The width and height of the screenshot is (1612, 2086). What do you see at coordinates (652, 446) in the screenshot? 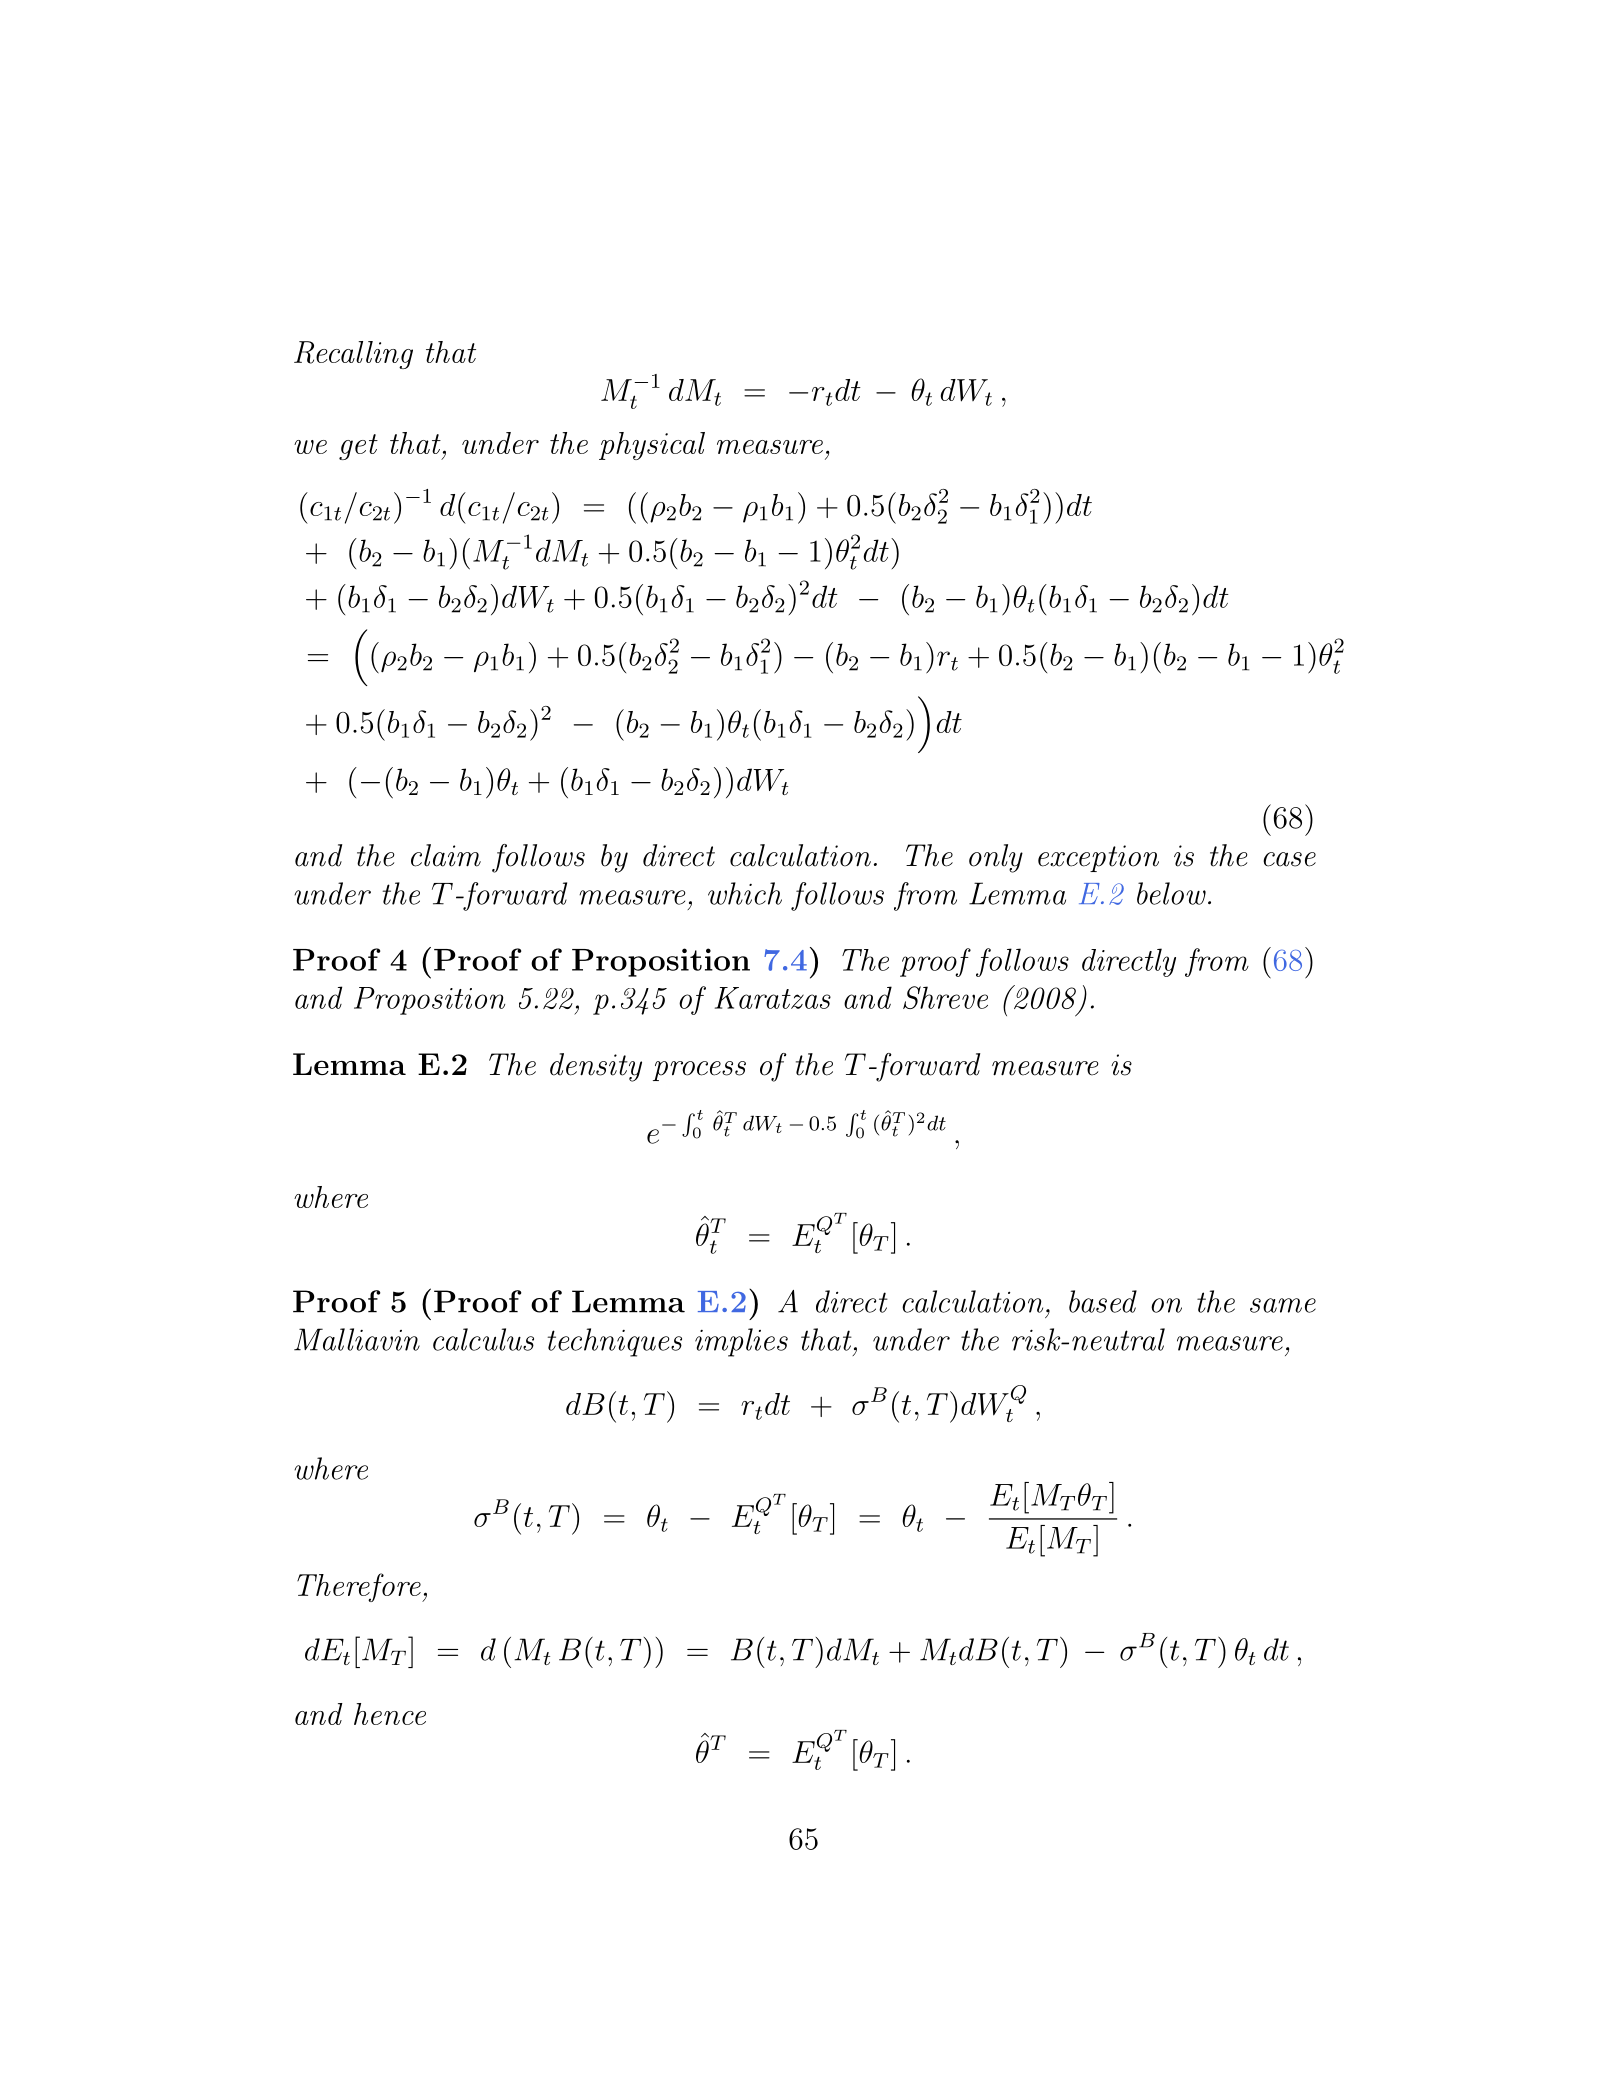
I see `physical` at bounding box center [652, 446].
